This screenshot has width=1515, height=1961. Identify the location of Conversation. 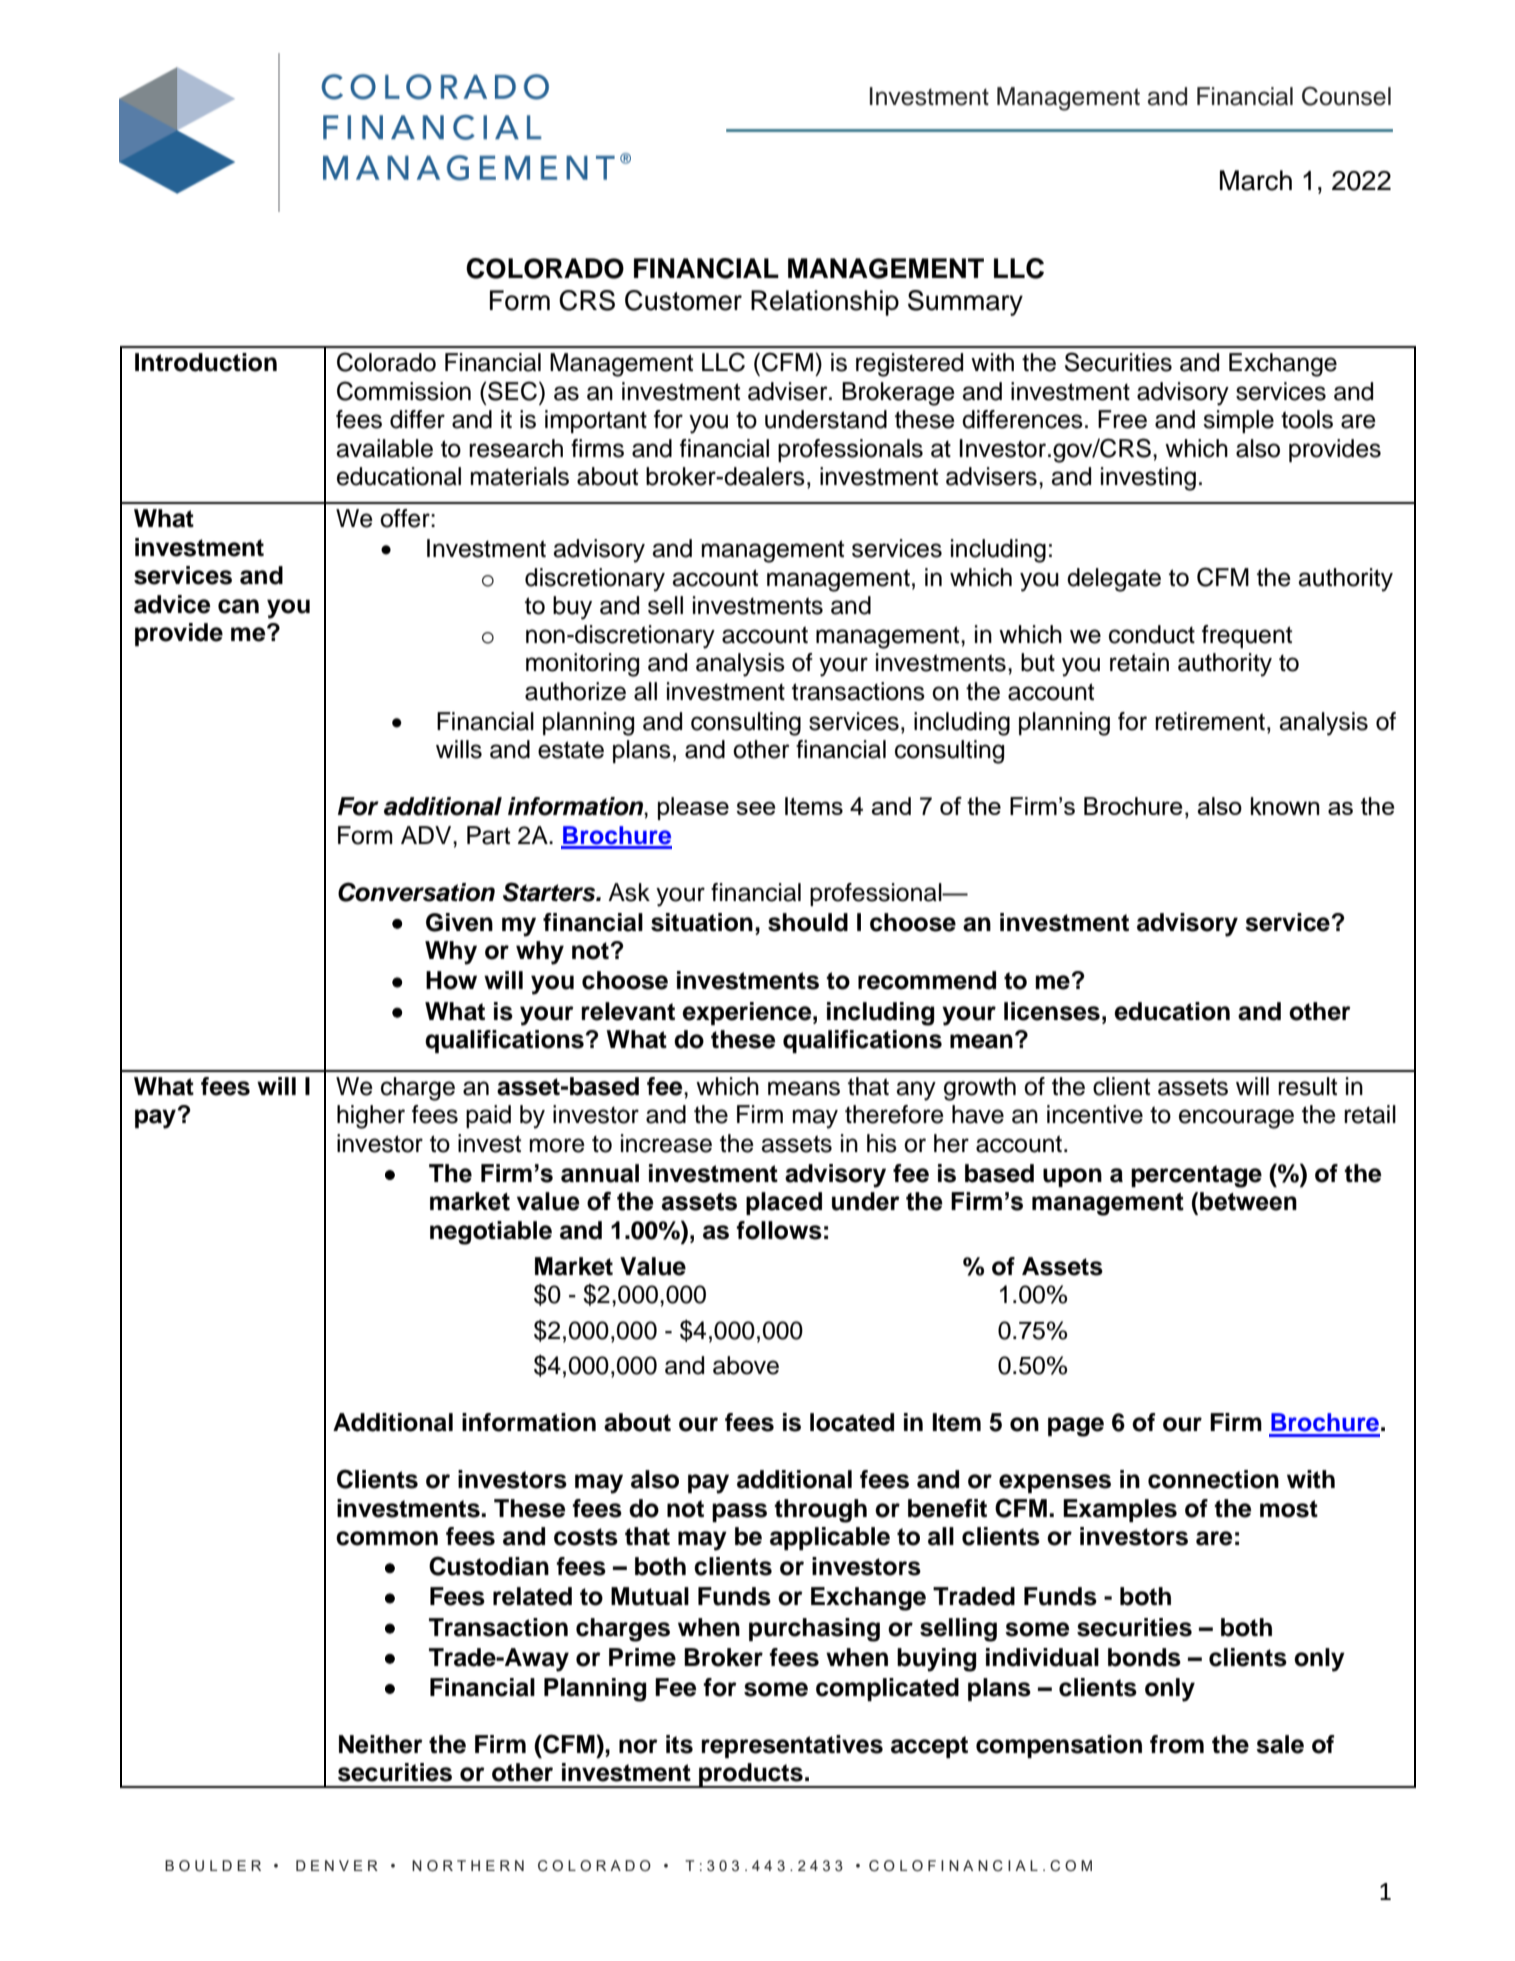
(416, 892).
